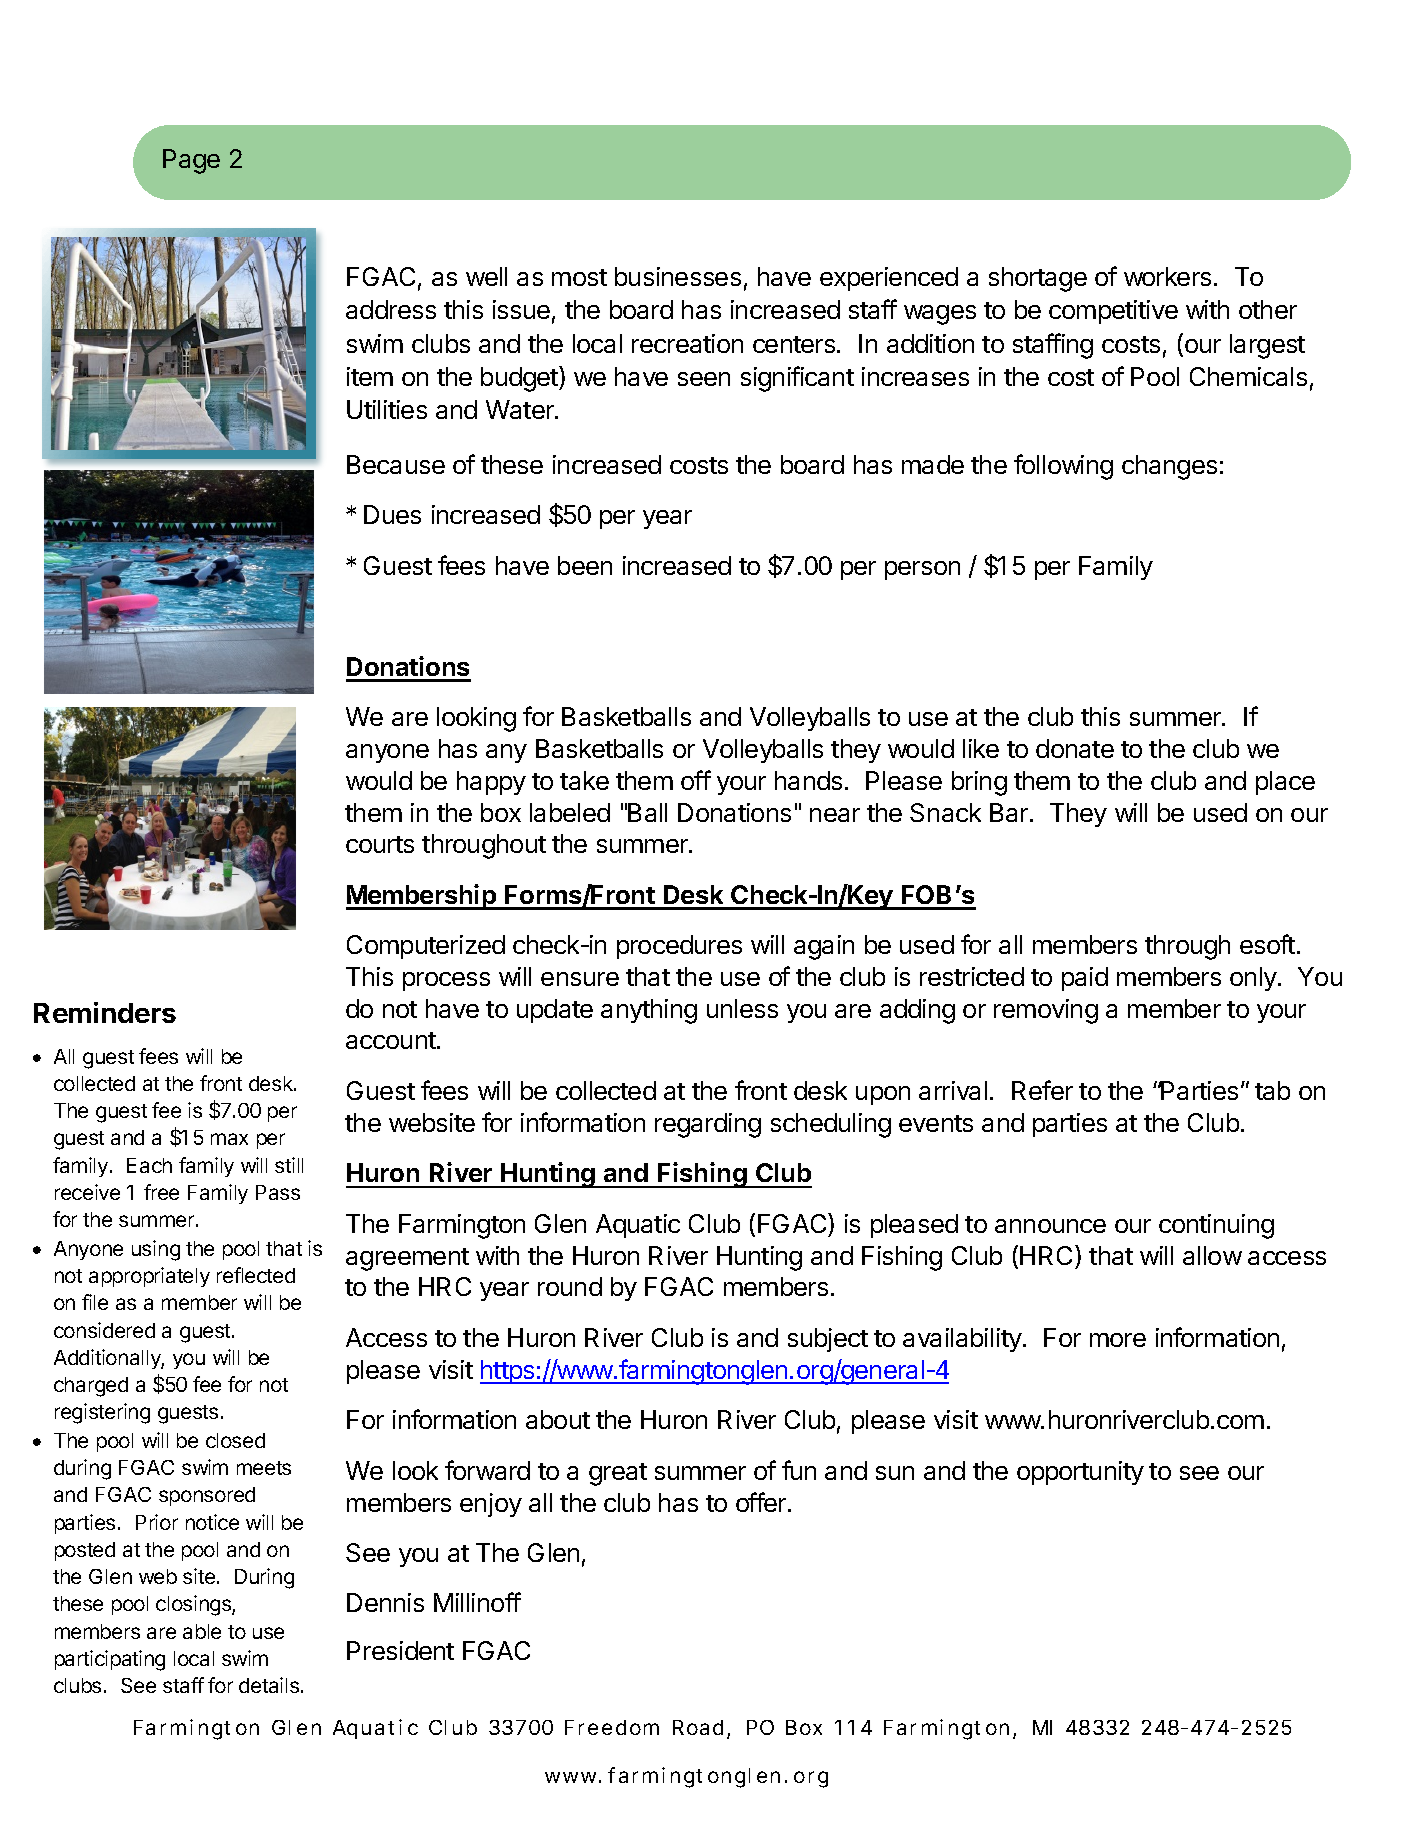 This screenshot has width=1427, height=1846. I want to click on businesses, so click(678, 276).
